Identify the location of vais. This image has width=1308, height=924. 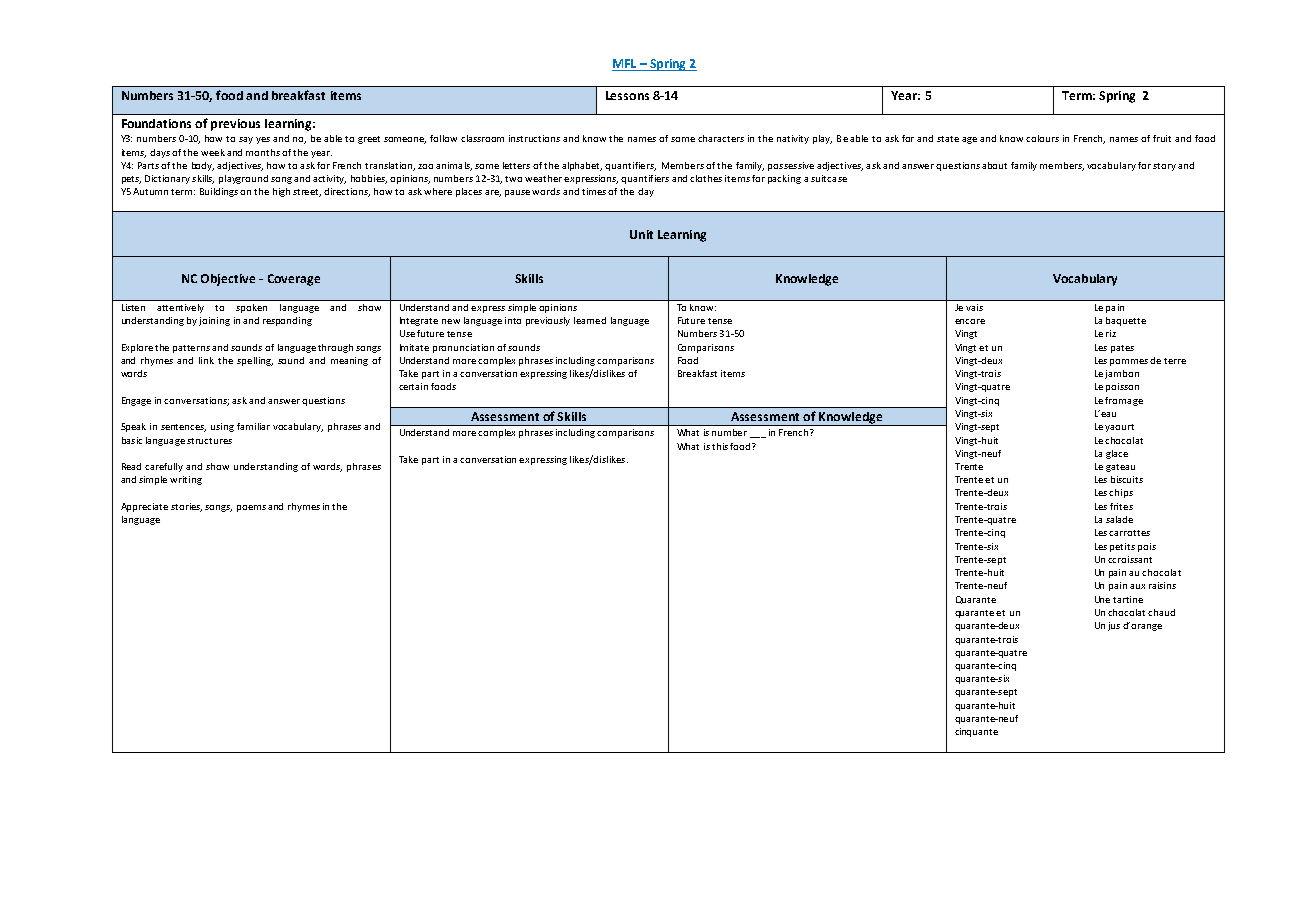
(974, 307).
